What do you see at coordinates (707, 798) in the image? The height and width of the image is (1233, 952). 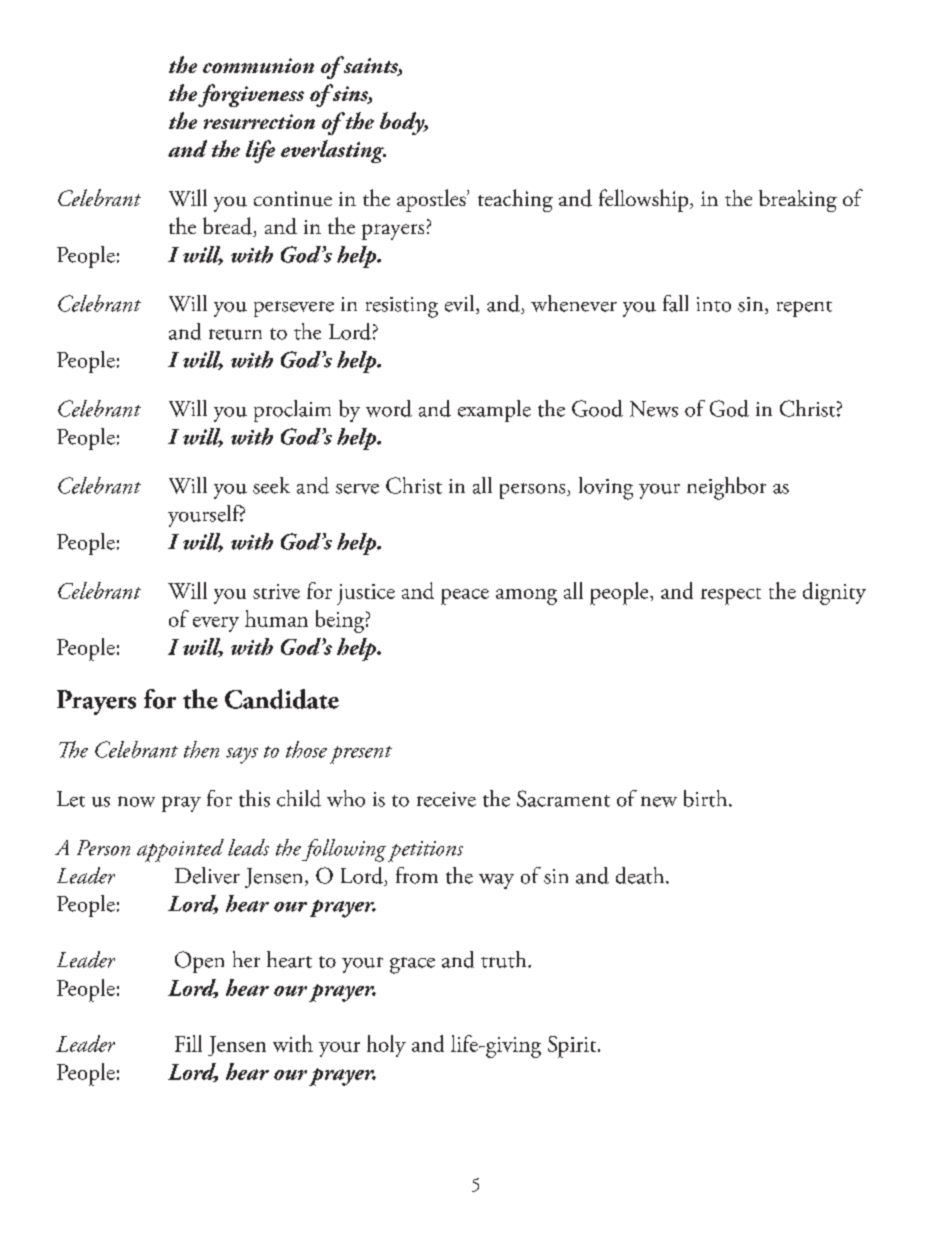 I see `birth` at bounding box center [707, 798].
